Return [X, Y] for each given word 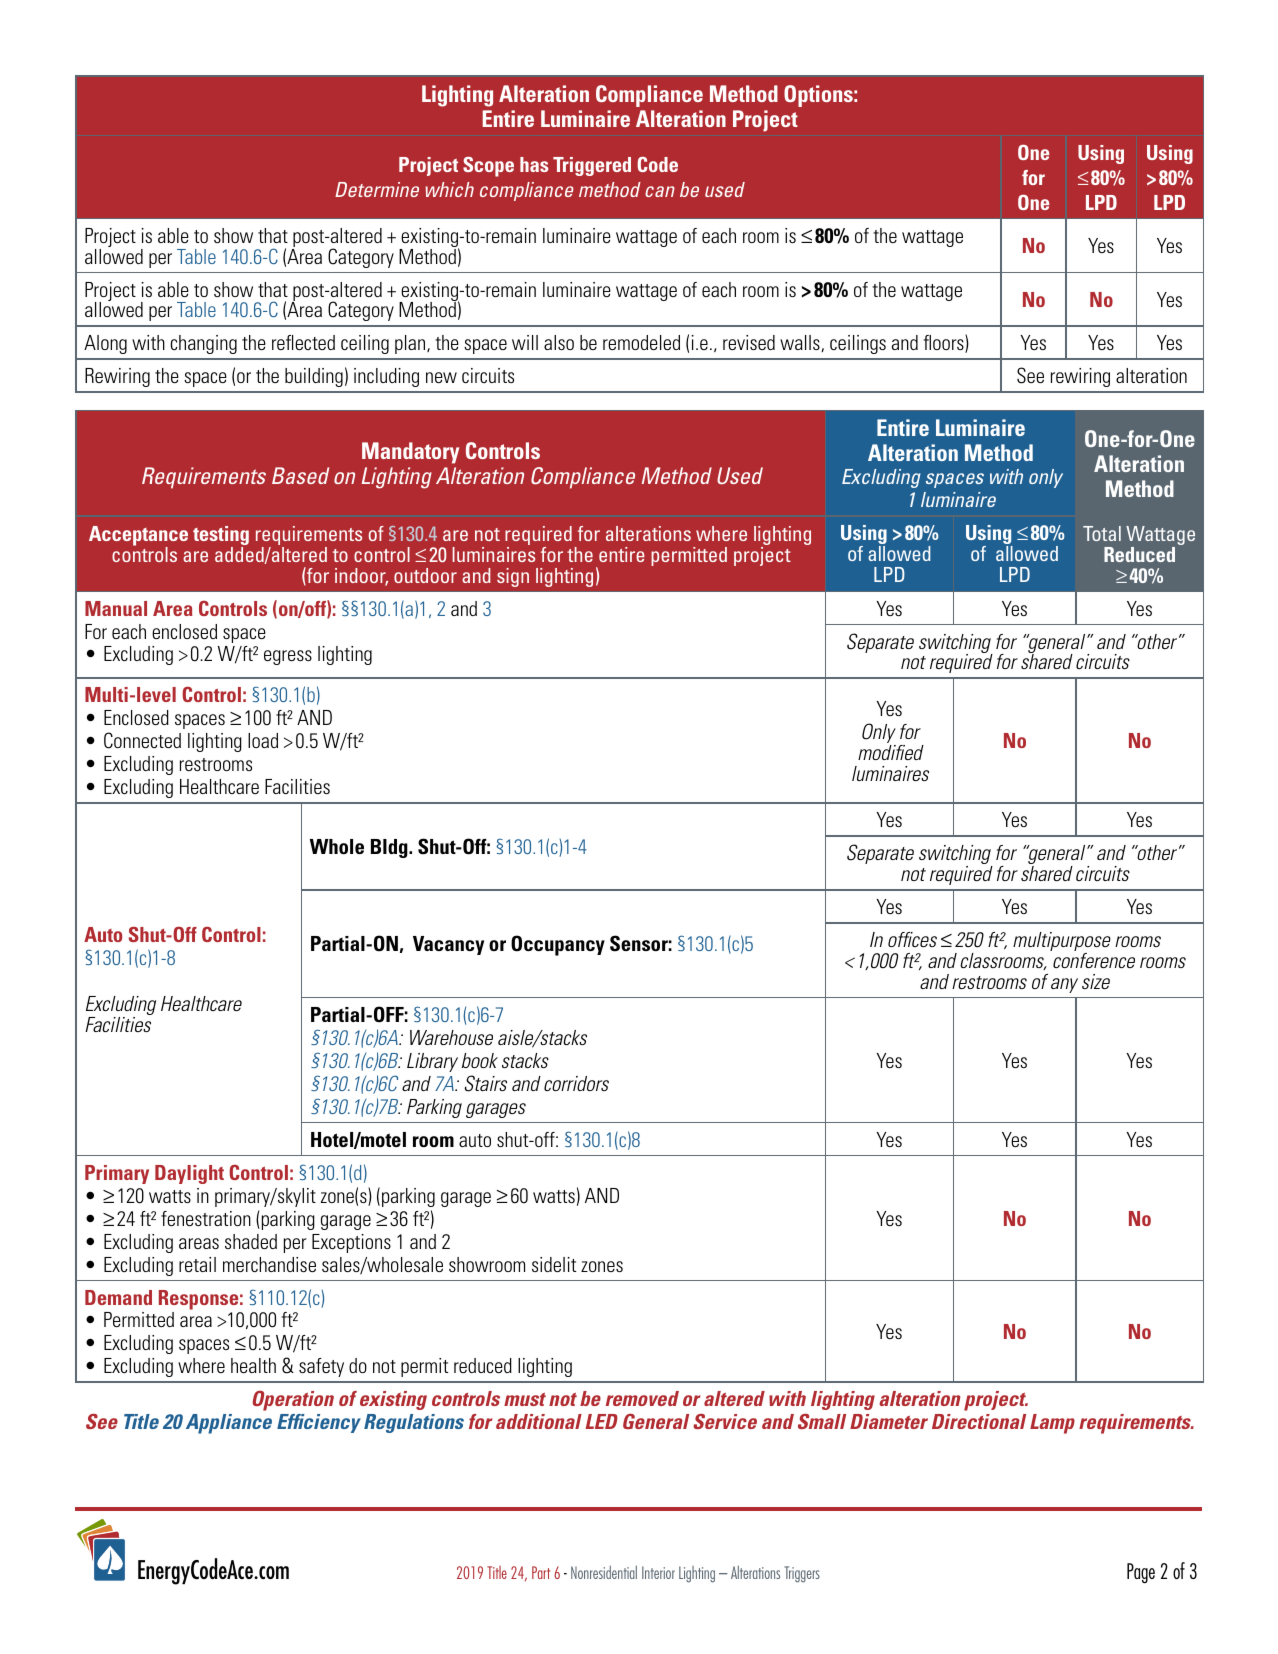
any [1064, 985]
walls [801, 343]
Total [1102, 533]
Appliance [229, 1424]
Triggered [592, 166]
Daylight [189, 1174]
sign [513, 577]
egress [288, 657]
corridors [576, 1083]
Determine [377, 189]
